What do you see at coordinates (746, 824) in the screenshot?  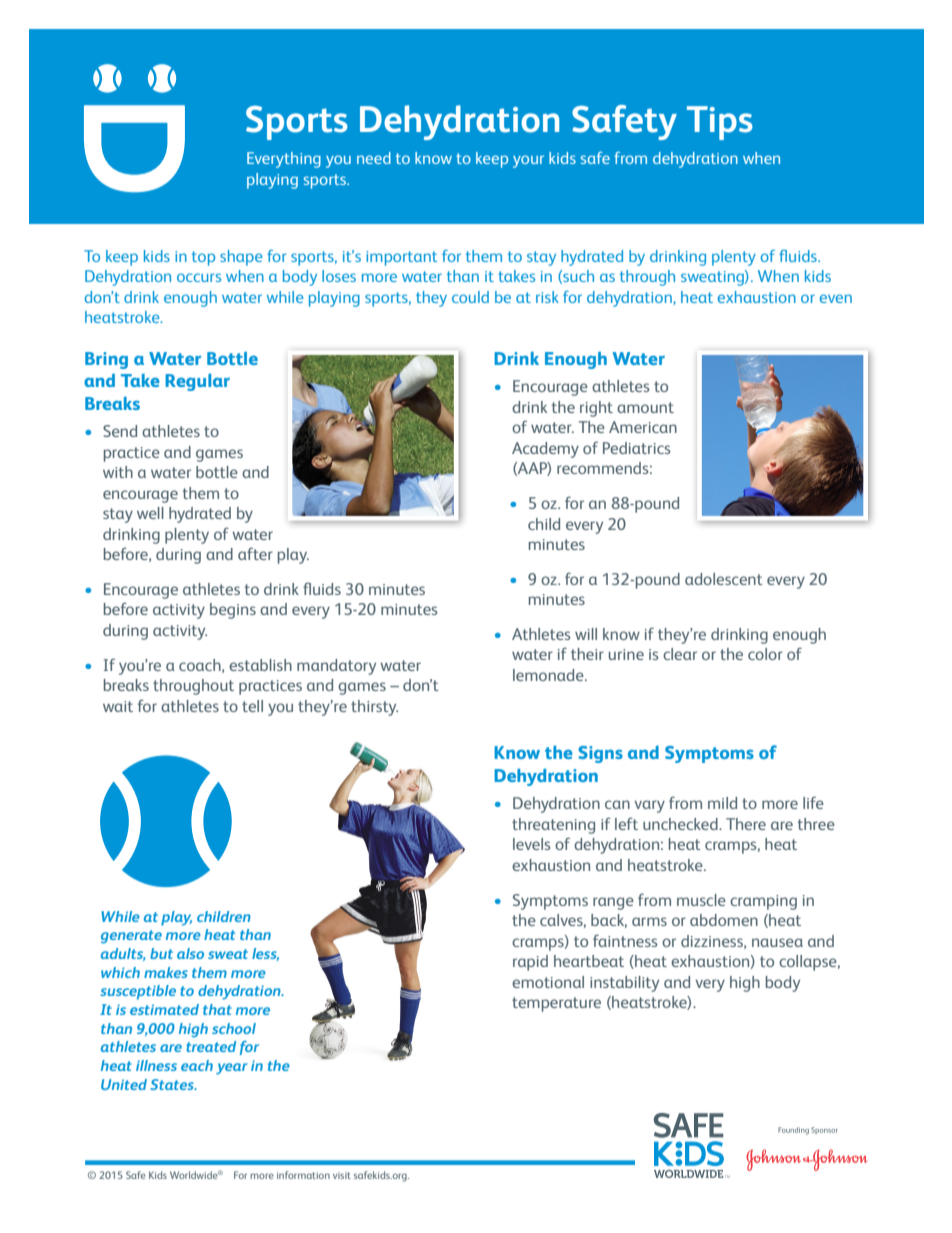 I see `There` at bounding box center [746, 824].
